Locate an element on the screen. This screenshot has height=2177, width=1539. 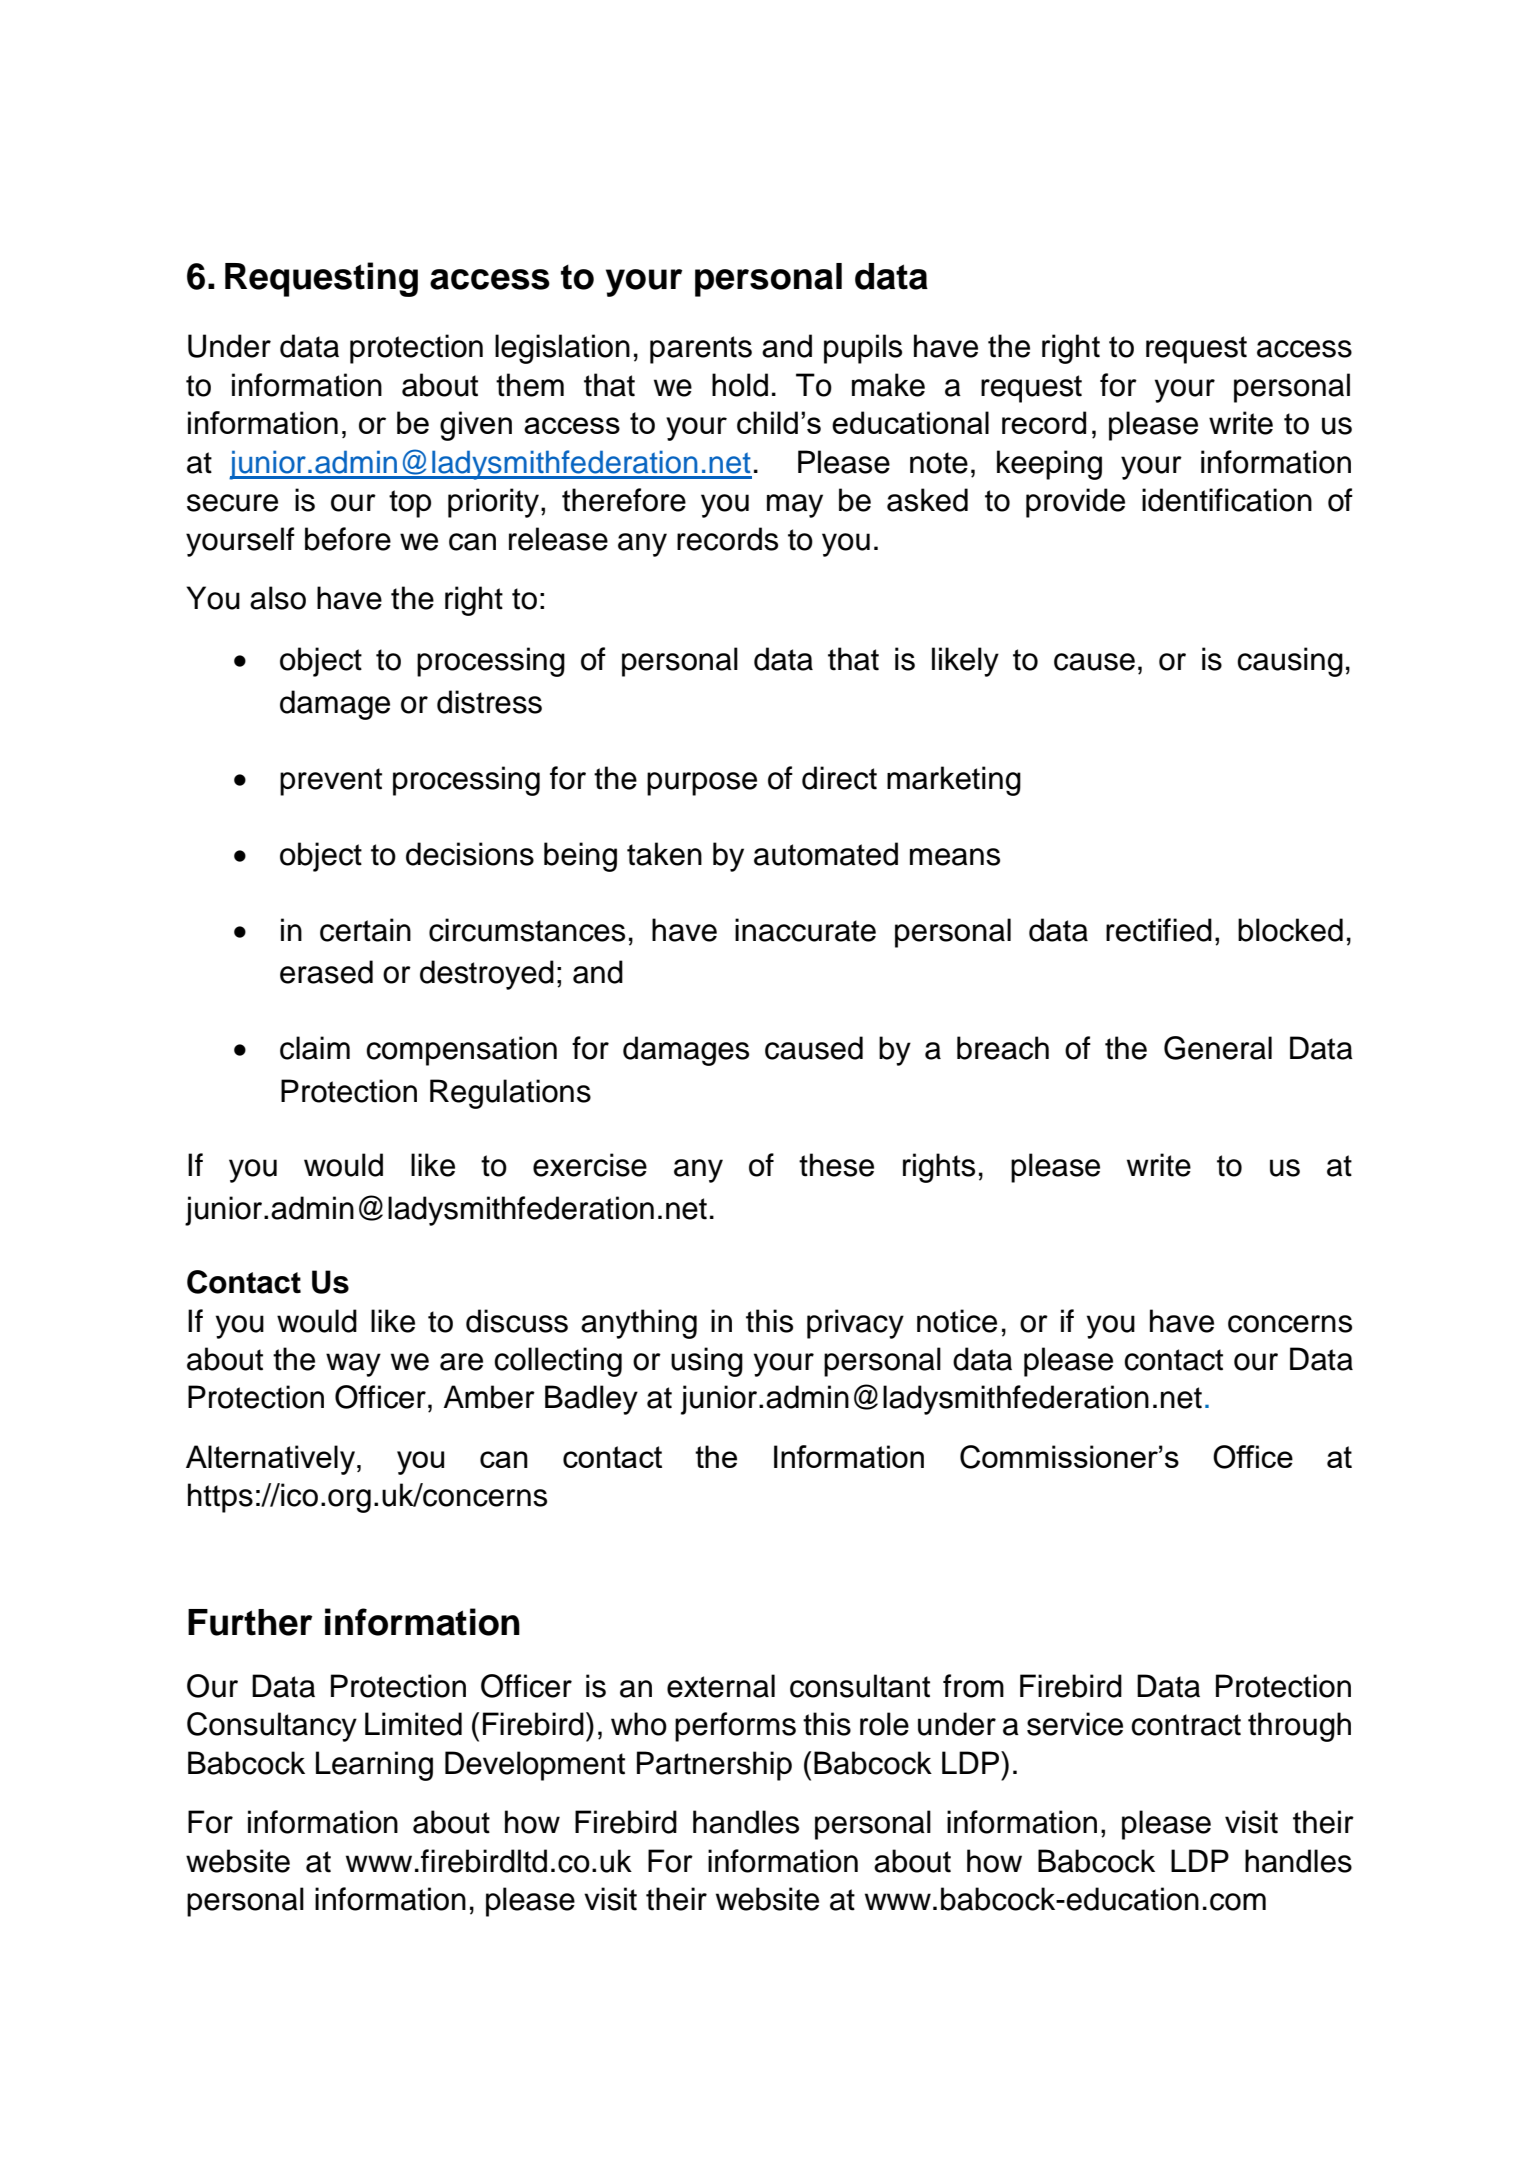
privacy is located at coordinates (855, 1324).
